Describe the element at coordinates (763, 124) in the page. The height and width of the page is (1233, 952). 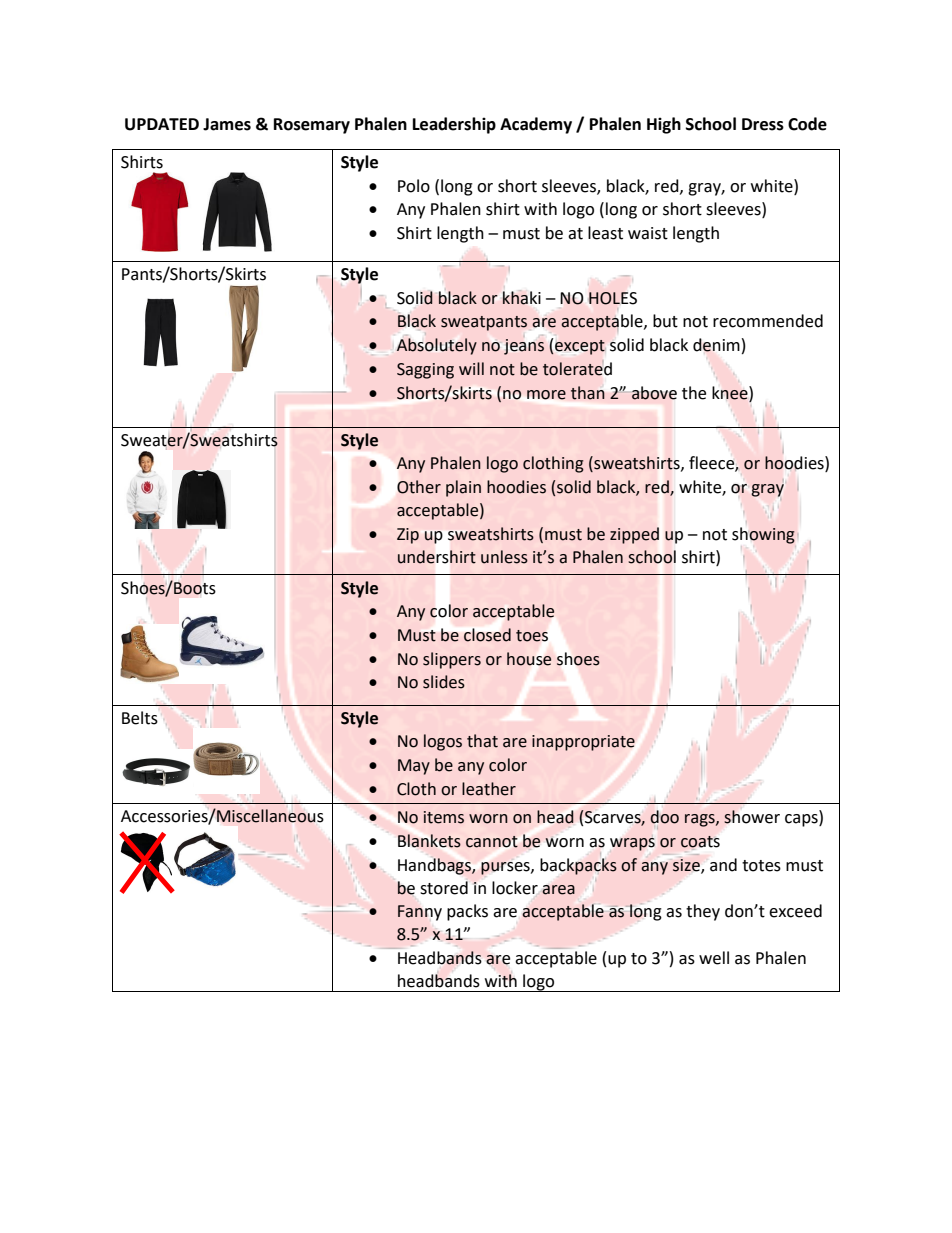
I see `Dress` at that location.
